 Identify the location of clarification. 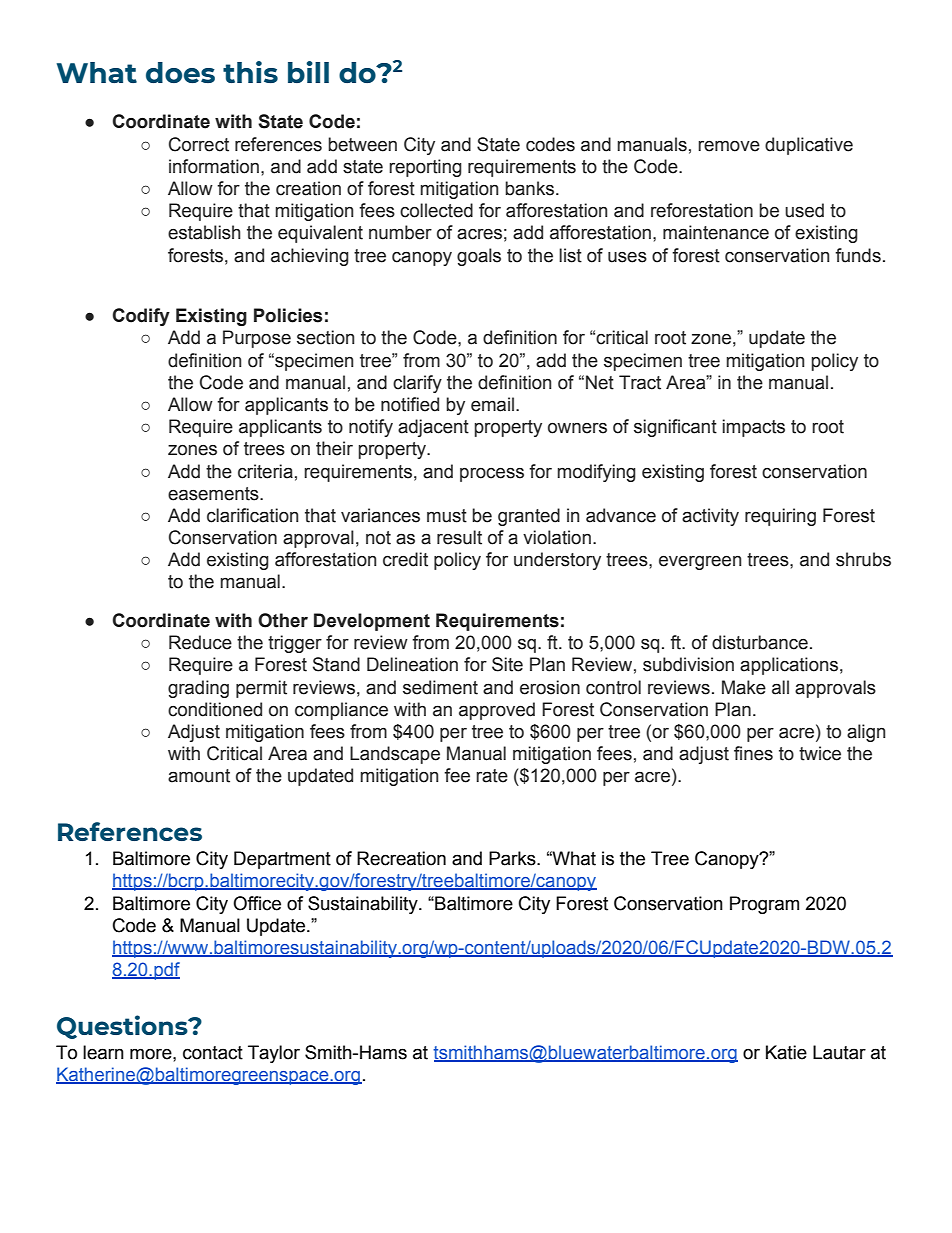
(252, 515).
